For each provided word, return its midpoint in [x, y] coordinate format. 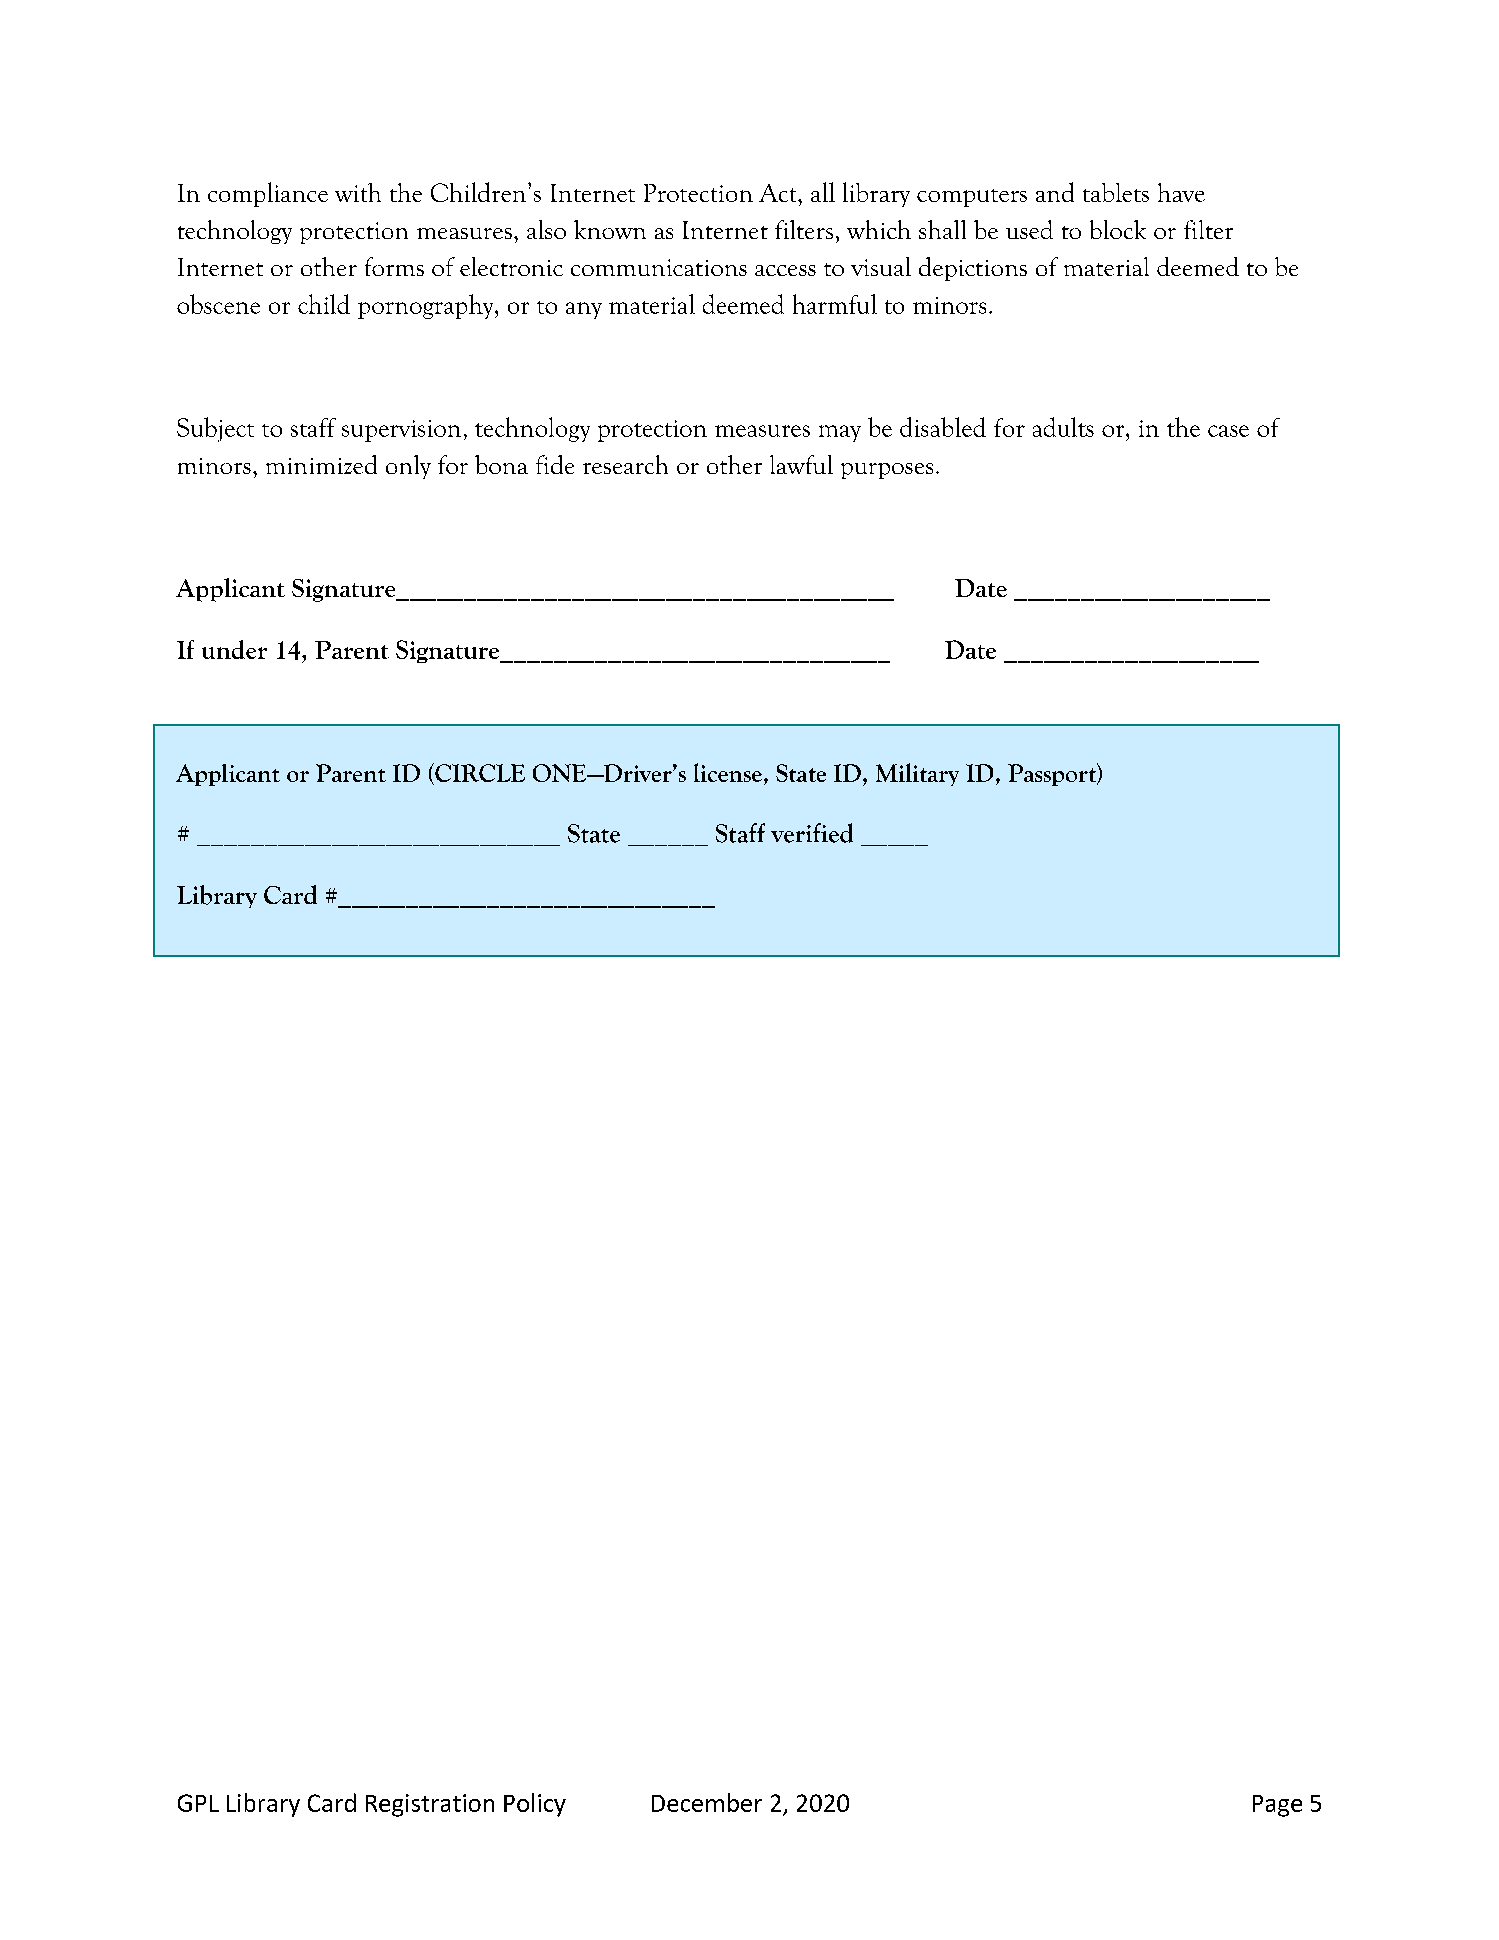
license [728, 772]
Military [917, 774]
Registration [430, 1805]
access [785, 270]
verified [812, 833]
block [1118, 229]
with [358, 192]
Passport [1053, 774]
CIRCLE [479, 772]
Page [1277, 1806]
